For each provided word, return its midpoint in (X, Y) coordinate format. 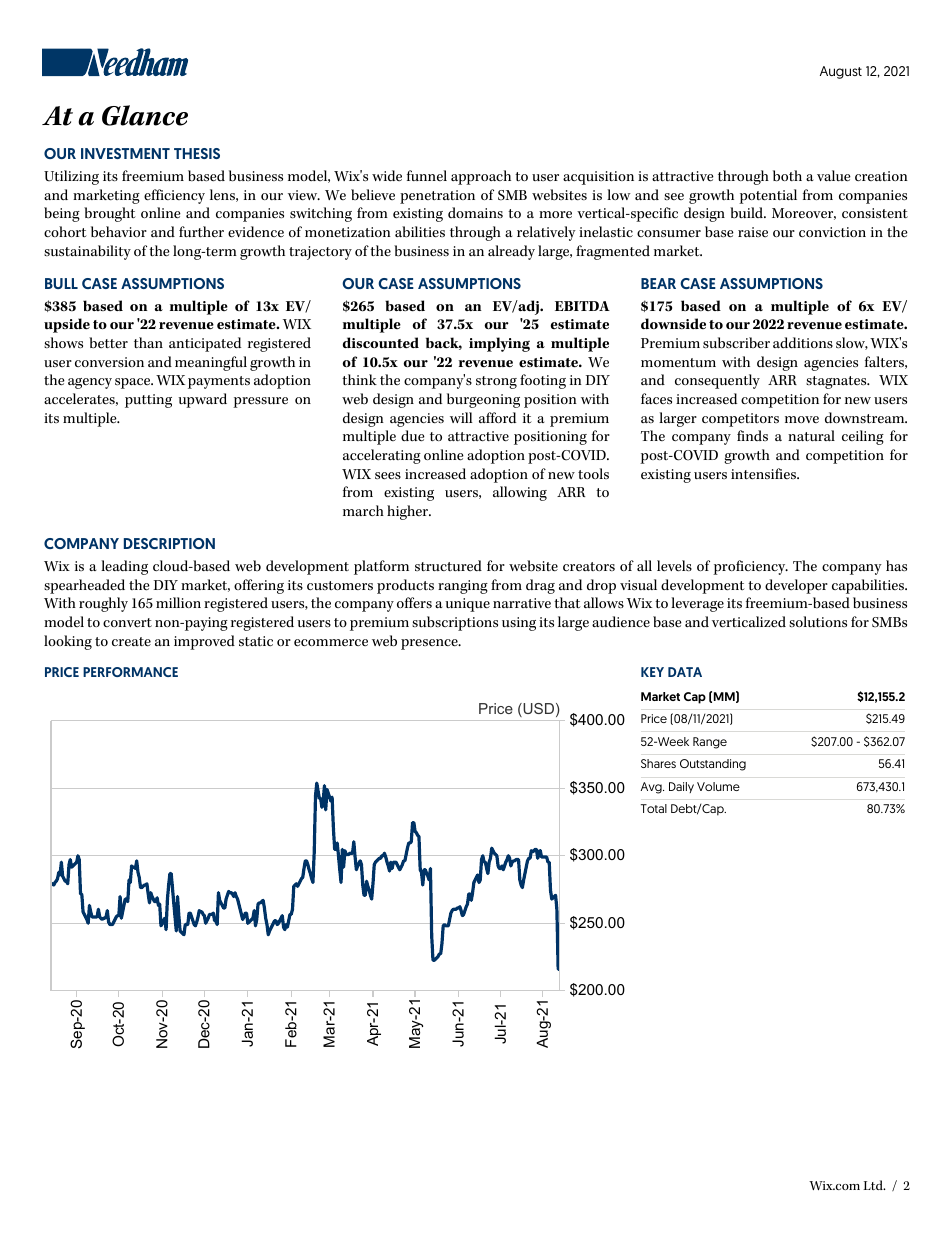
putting (148, 401)
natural (811, 435)
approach (481, 177)
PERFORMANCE (130, 672)
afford (497, 418)
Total (654, 808)
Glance (145, 115)
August (841, 72)
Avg (652, 788)
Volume (718, 786)
